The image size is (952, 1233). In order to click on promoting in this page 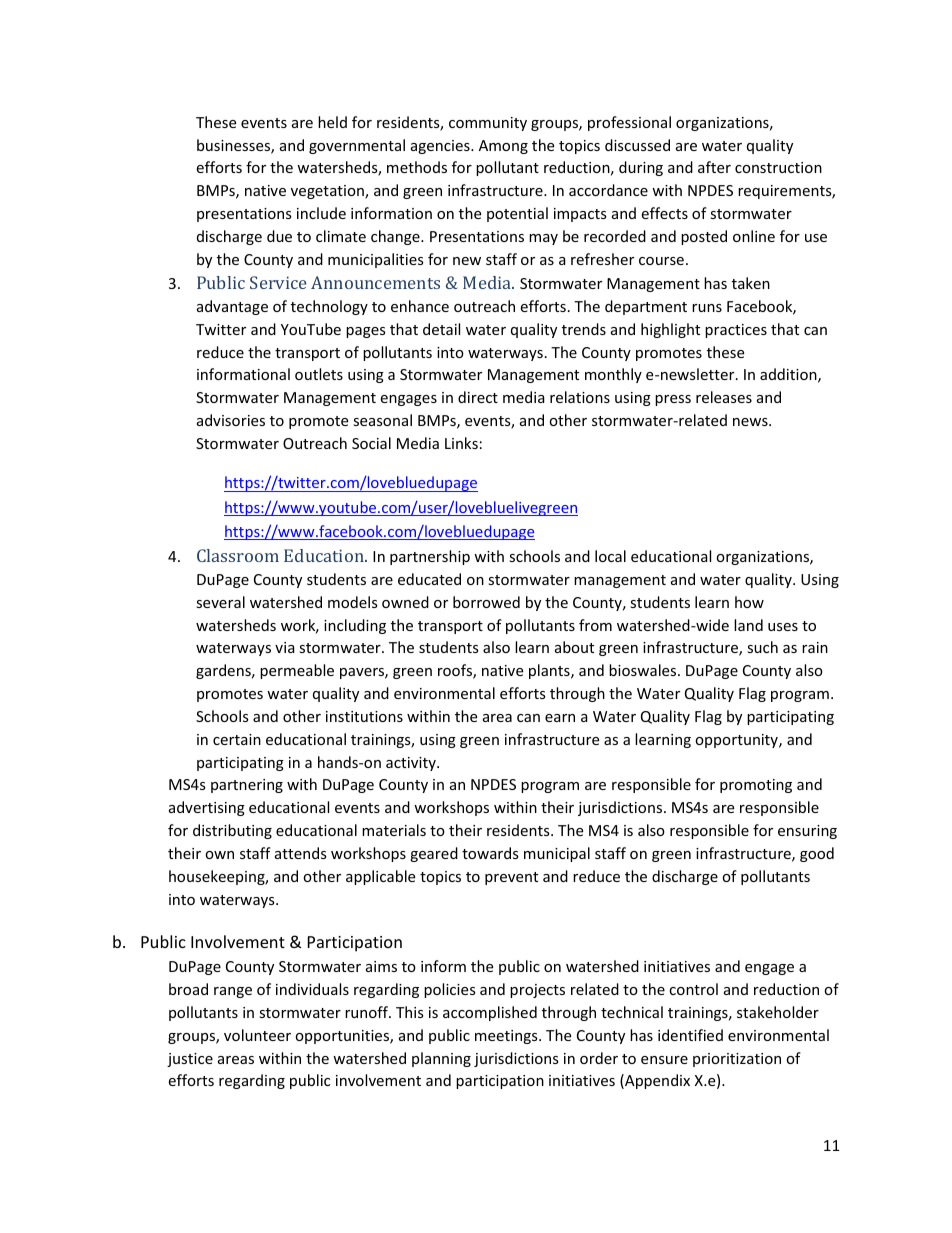, I will do `click(756, 786)`.
